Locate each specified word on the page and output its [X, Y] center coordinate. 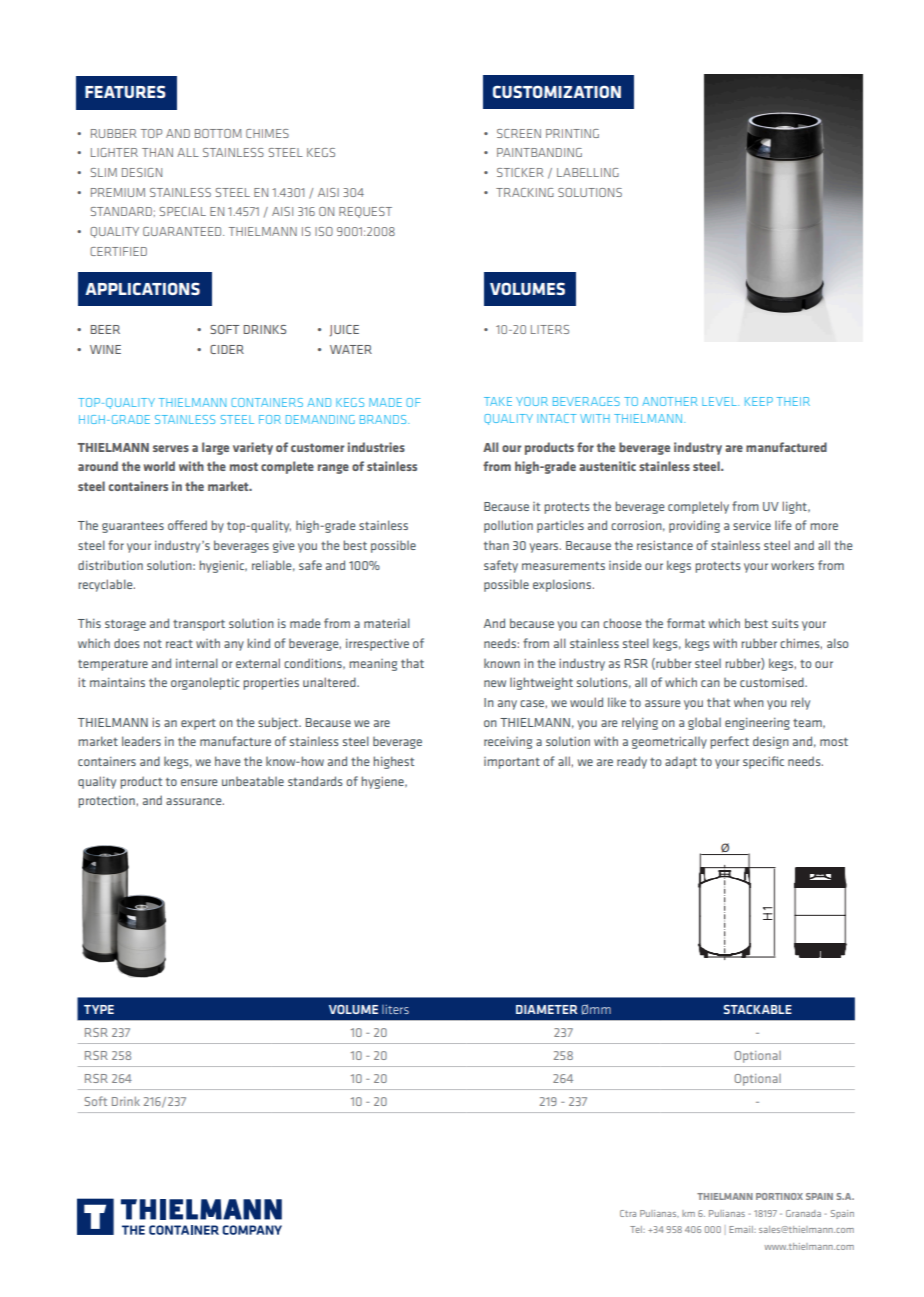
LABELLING [588, 172]
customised [773, 682]
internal [197, 663]
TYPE [99, 1009]
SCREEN [519, 133]
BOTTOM [218, 133]
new [495, 683]
